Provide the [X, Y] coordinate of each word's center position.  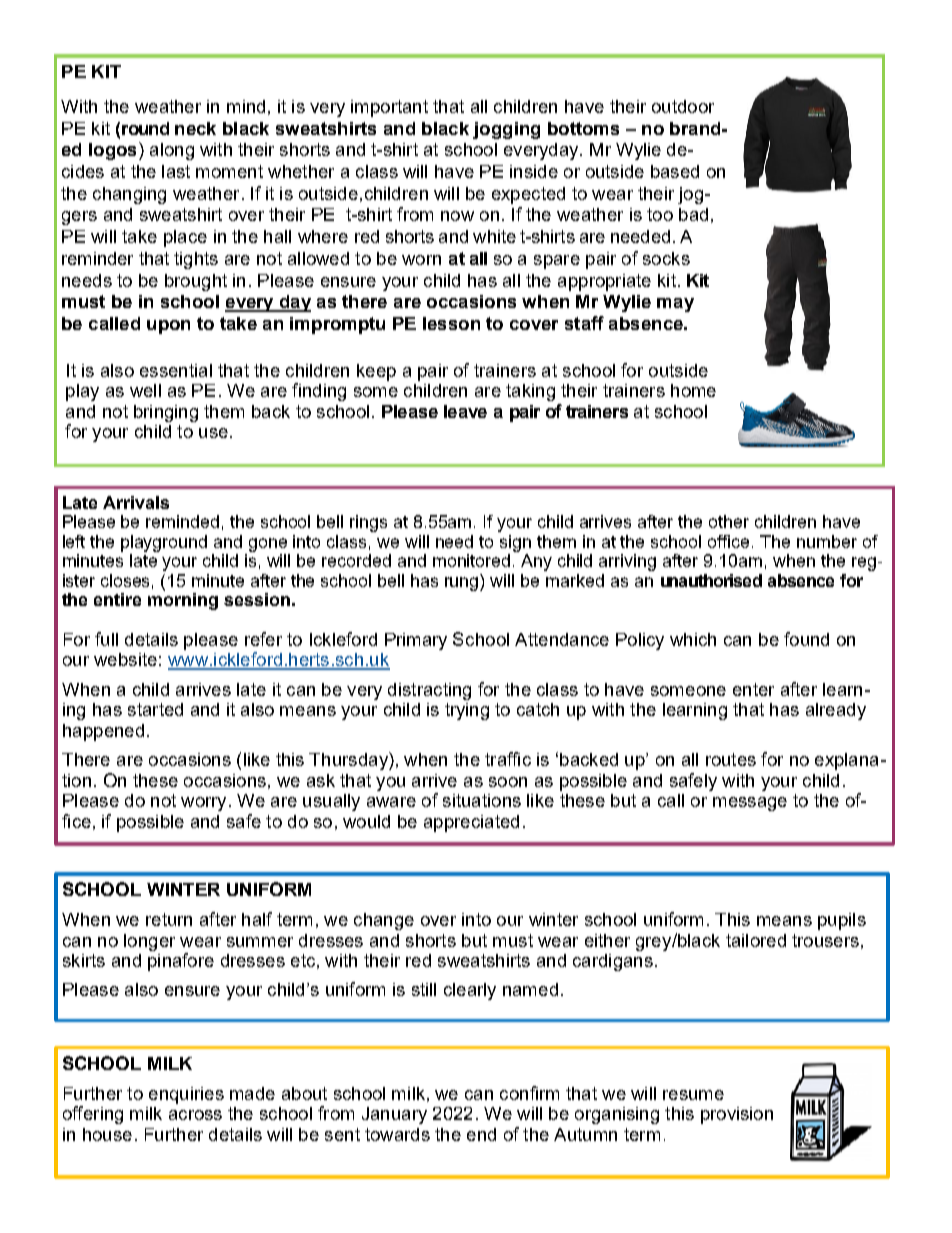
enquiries [186, 1095]
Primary [416, 641]
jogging [506, 130]
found [806, 639]
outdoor [683, 106]
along [172, 151]
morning [183, 601]
